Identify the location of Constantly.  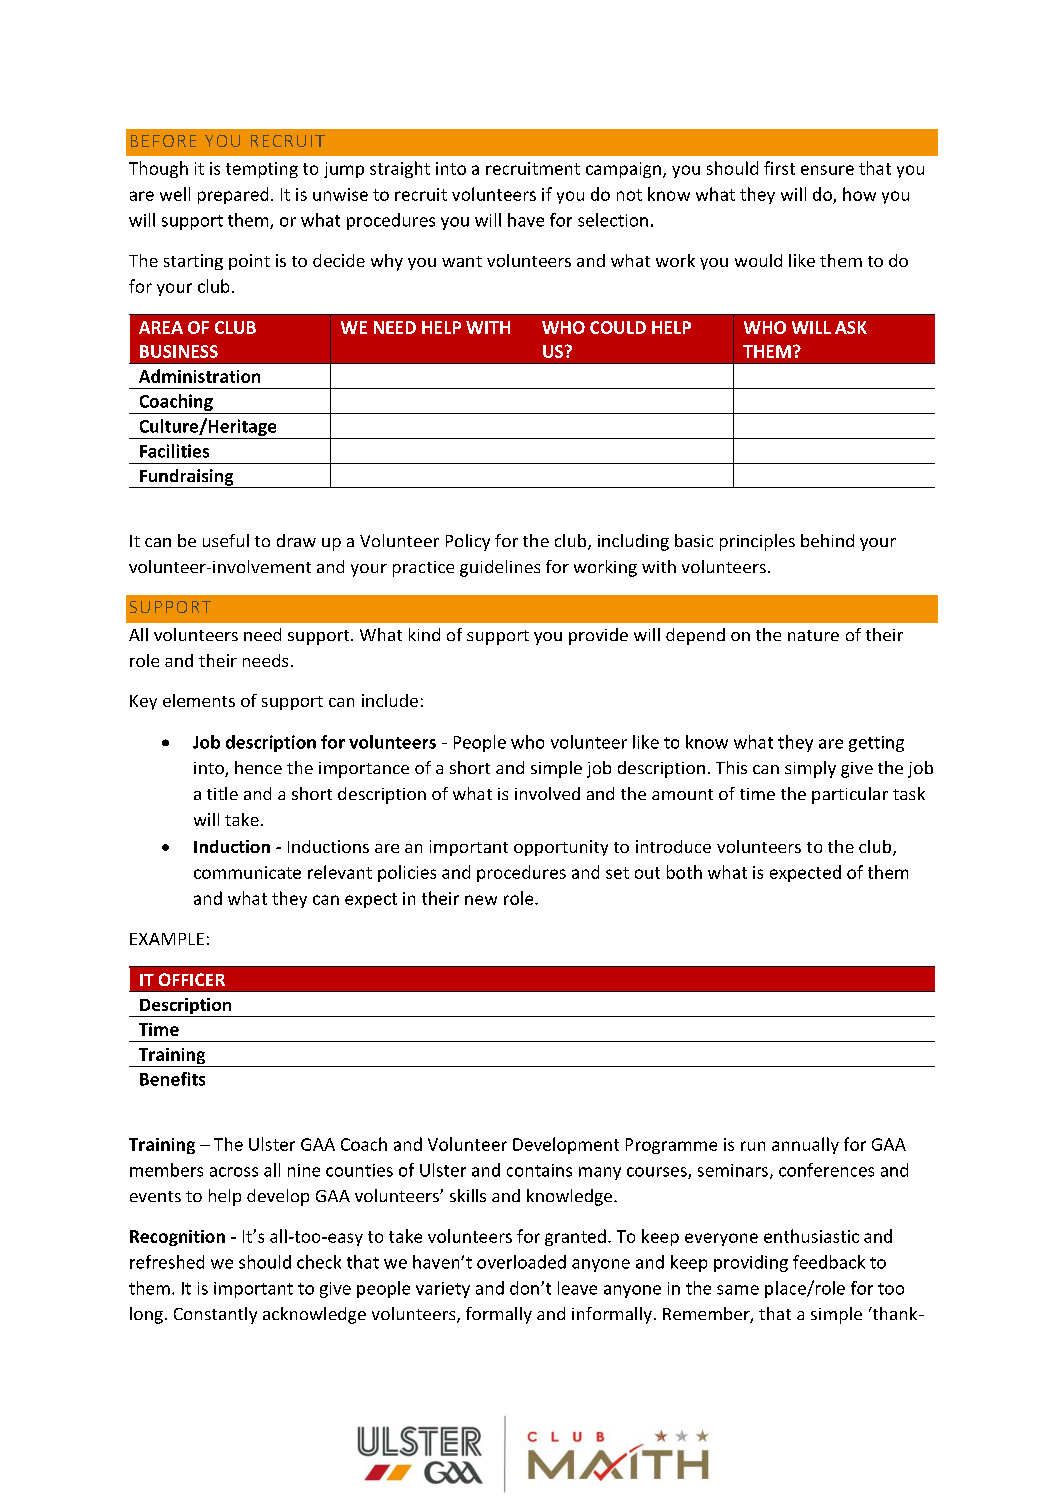
(215, 1315).
